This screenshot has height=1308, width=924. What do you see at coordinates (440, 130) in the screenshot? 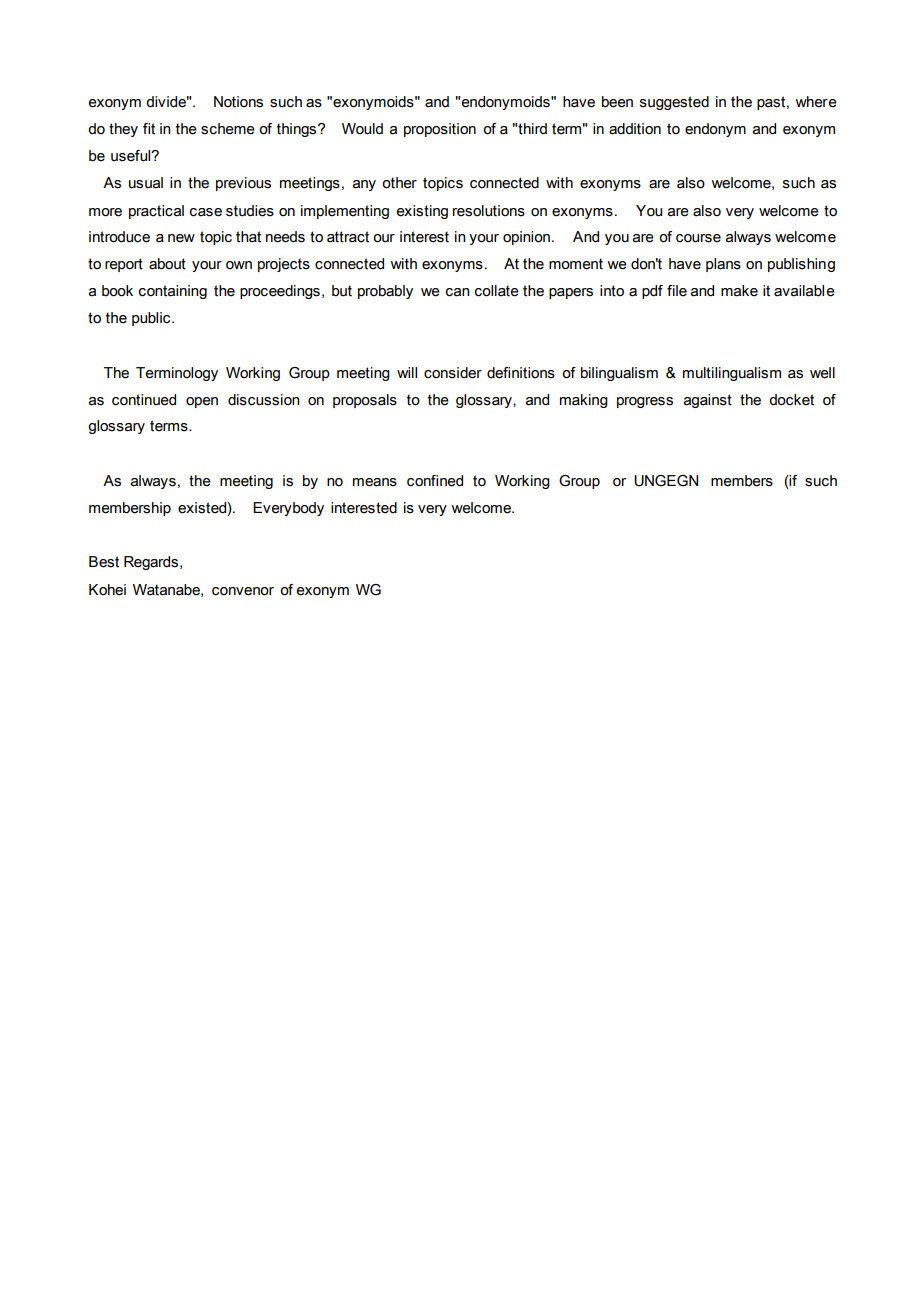
I see `proposition` at bounding box center [440, 130].
